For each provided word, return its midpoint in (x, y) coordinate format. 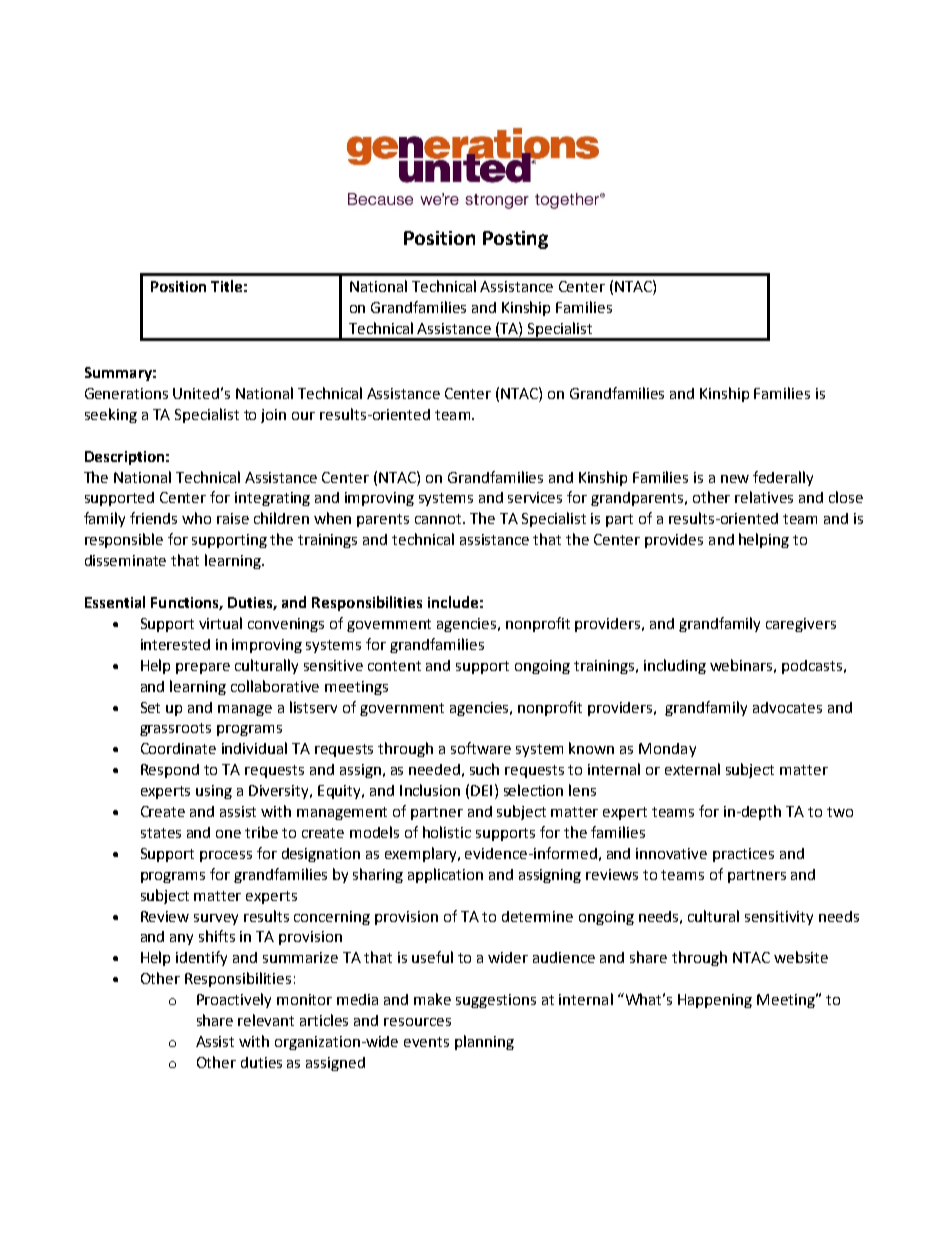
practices (743, 855)
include (453, 602)
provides (674, 541)
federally (783, 478)
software (481, 748)
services (535, 497)
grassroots (175, 729)
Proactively (234, 1000)
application (445, 875)
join (273, 416)
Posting (515, 240)
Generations (126, 393)
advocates (787, 707)
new (735, 479)
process (226, 856)
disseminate (125, 560)
